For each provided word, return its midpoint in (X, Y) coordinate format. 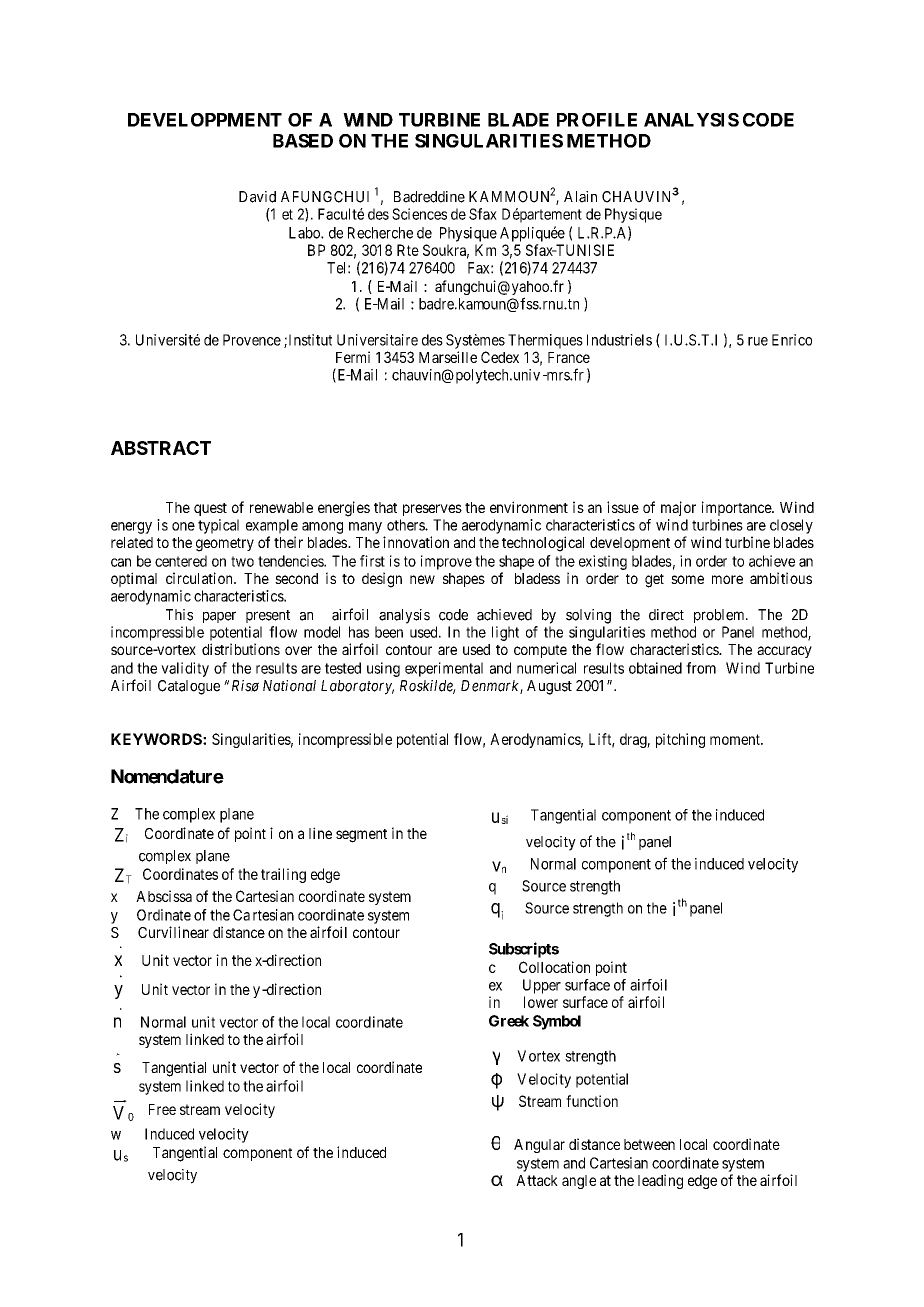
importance (737, 508)
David (257, 197)
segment (361, 836)
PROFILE (597, 120)
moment (736, 739)
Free (162, 1109)
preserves (432, 510)
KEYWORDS (156, 739)
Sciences (419, 214)
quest (210, 509)
